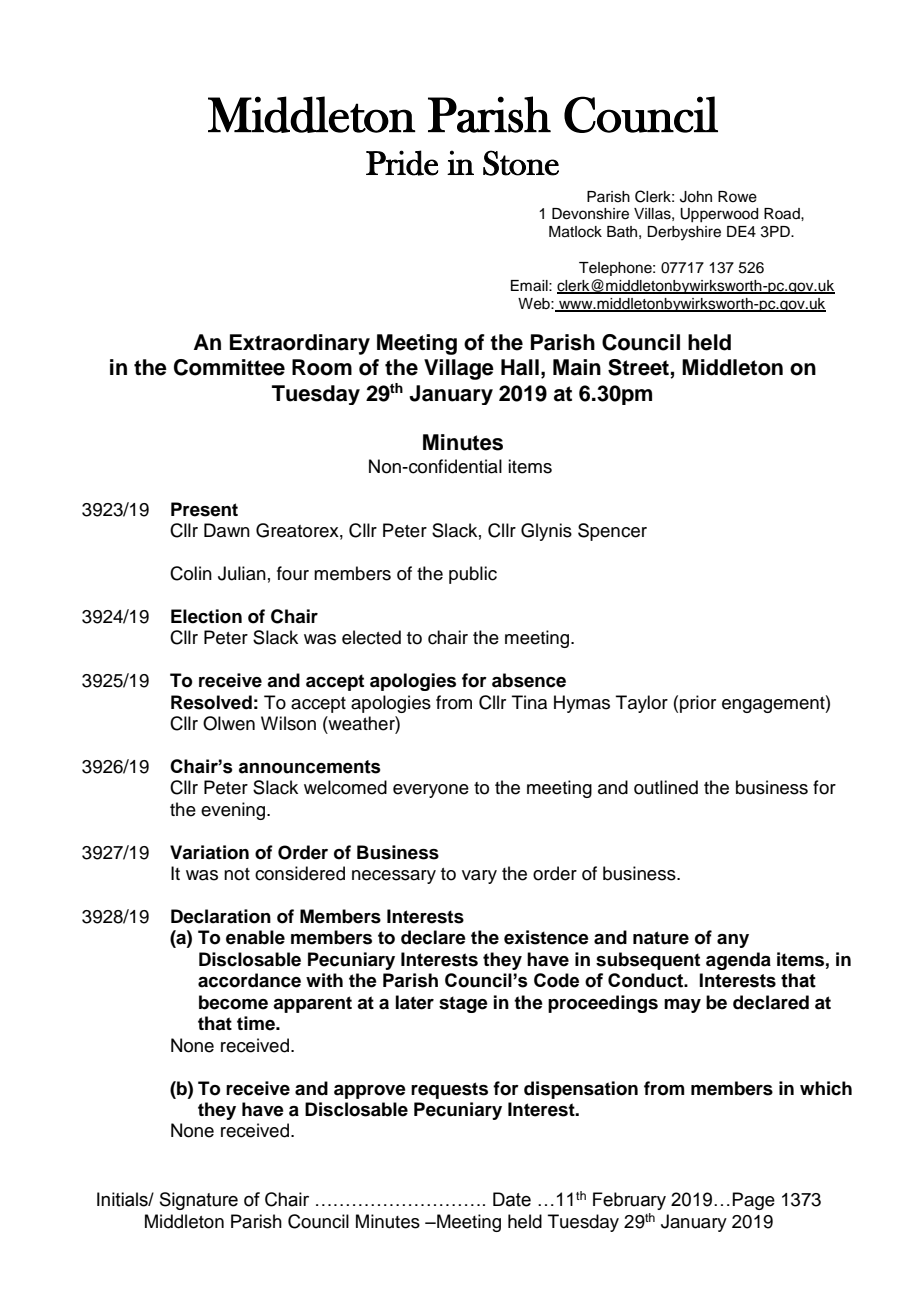  Describe the element at coordinates (529, 680) in the screenshot. I see `absence` at that location.
